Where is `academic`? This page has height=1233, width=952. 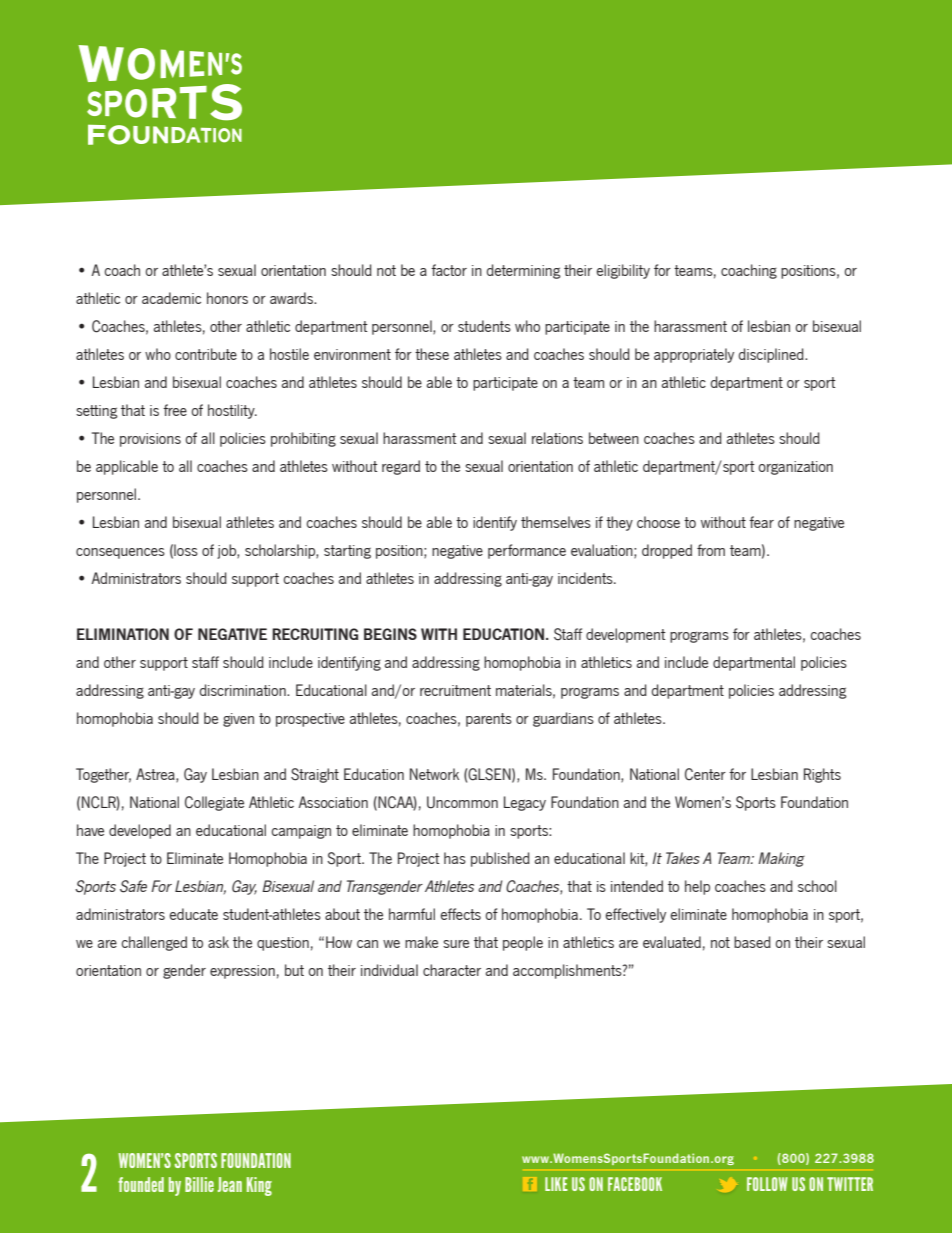 academic is located at coordinates (171, 298).
